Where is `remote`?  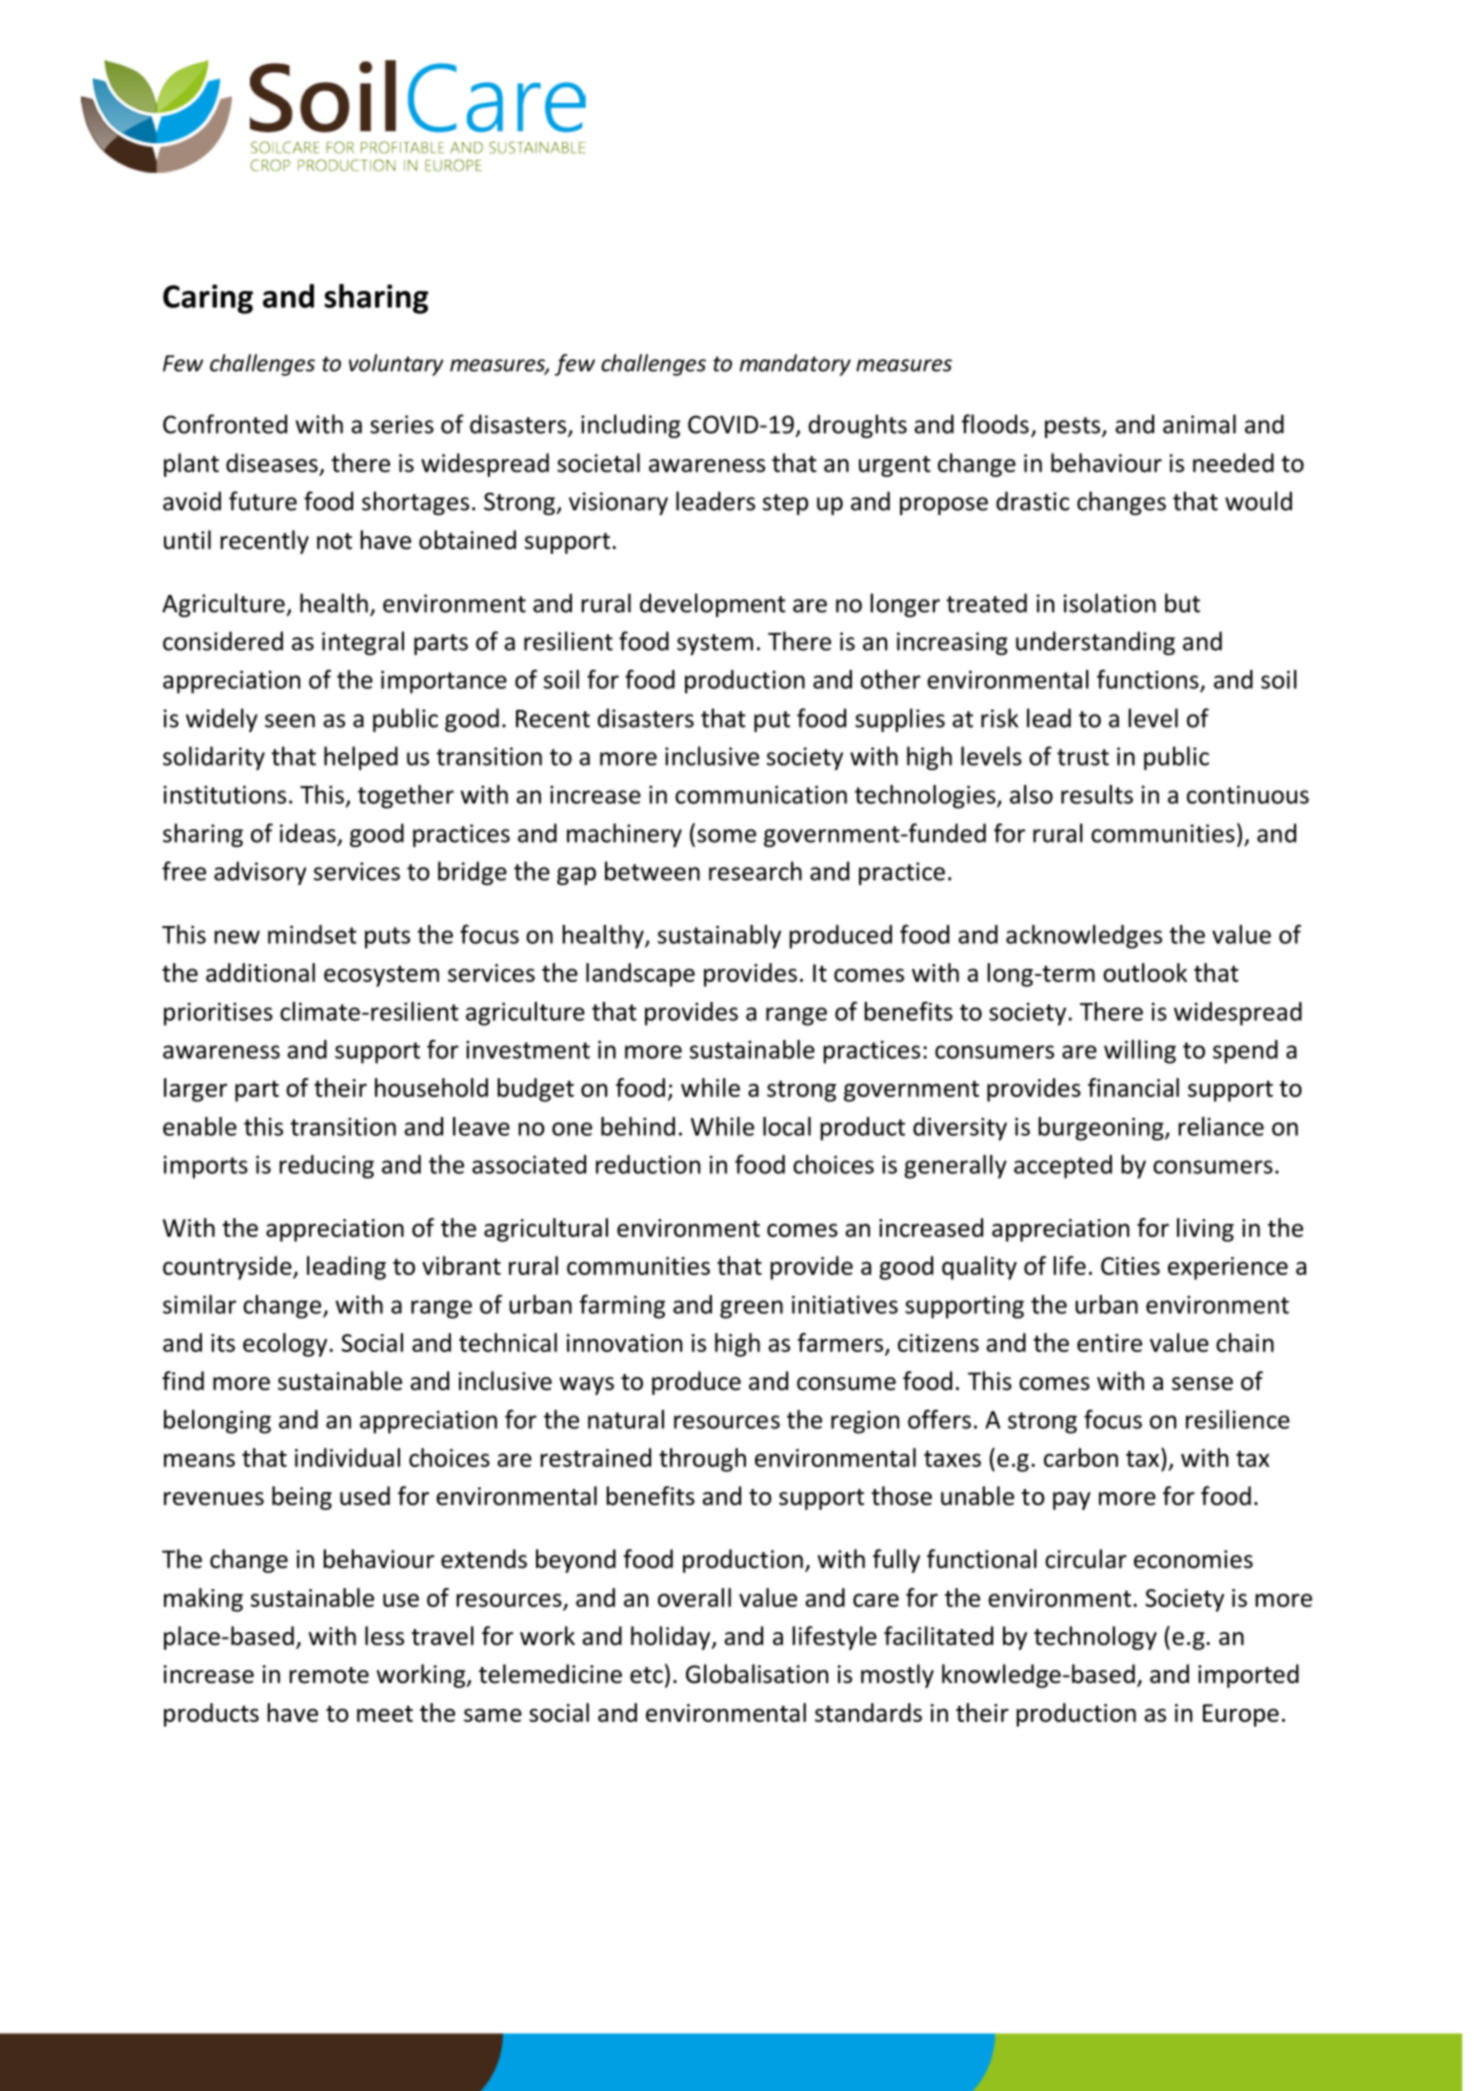 remote is located at coordinates (329, 1675).
